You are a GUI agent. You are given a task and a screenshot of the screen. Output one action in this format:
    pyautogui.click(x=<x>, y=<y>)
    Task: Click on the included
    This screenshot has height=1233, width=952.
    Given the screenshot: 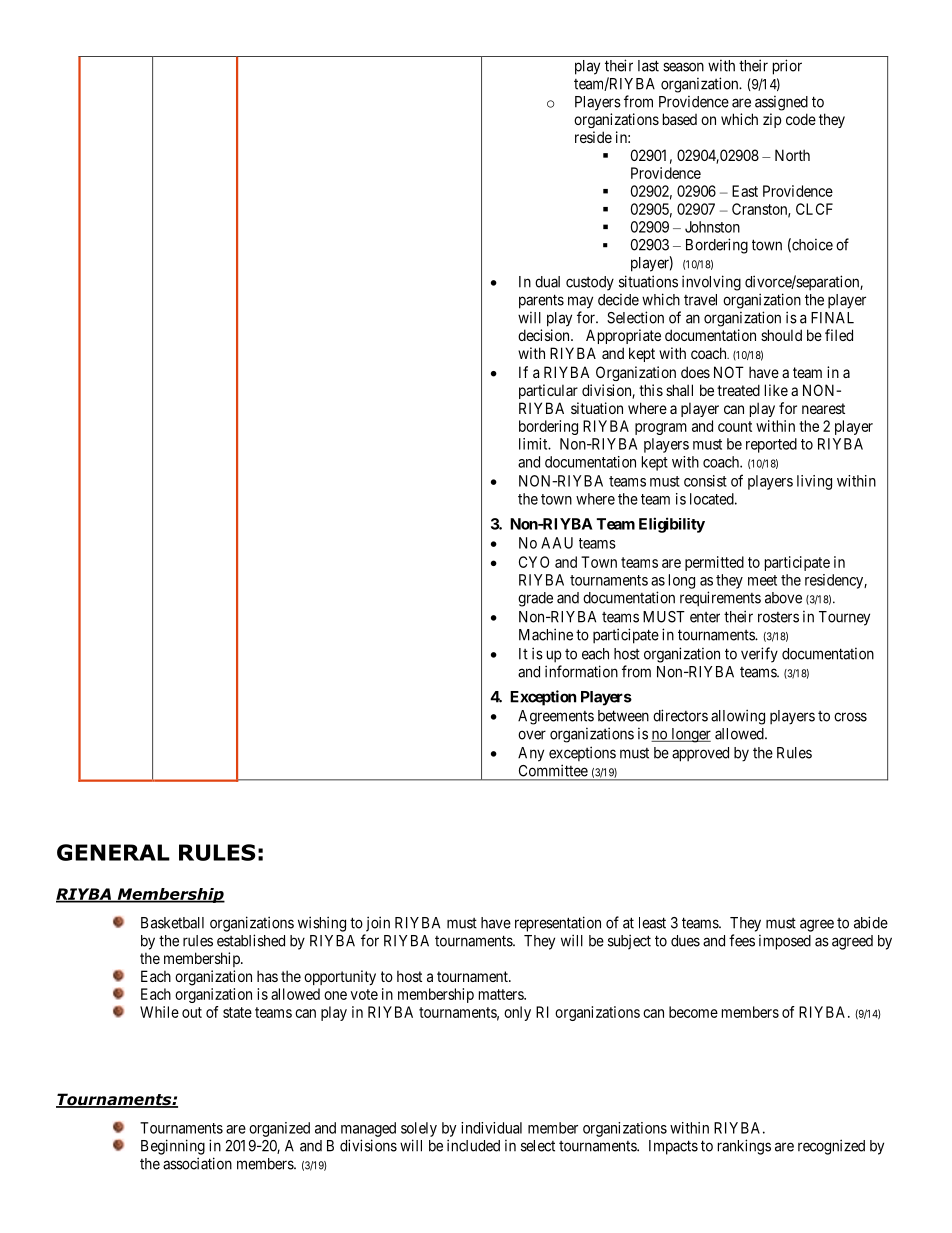 What is the action you would take?
    pyautogui.click(x=473, y=1145)
